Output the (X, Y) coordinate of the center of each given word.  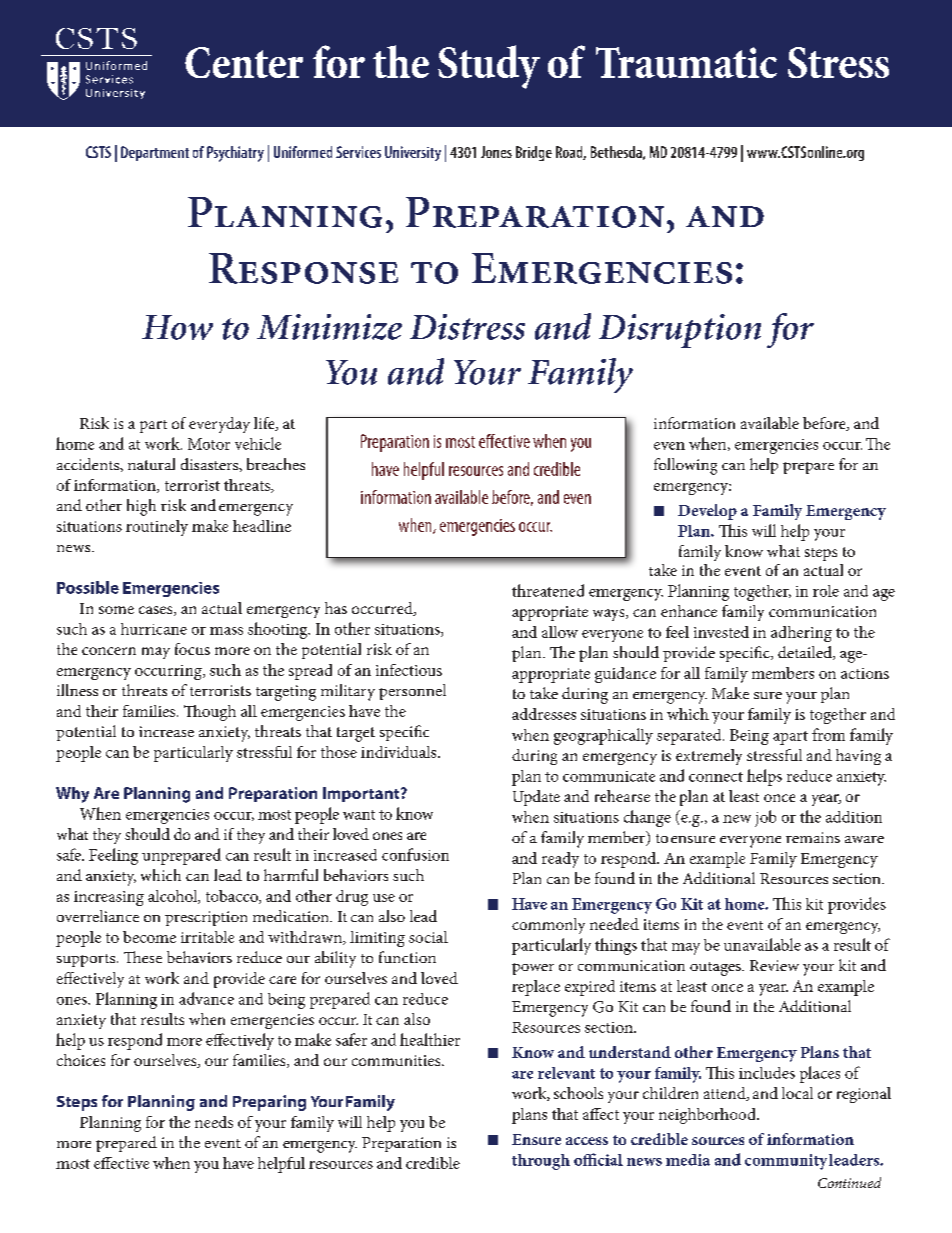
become (149, 937)
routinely (157, 528)
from (828, 734)
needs (214, 1122)
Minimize (329, 327)
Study (489, 67)
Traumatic (686, 62)
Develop (707, 512)
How (177, 327)
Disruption (680, 331)
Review (774, 965)
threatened (548, 590)
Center (244, 62)
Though (210, 713)
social (428, 937)
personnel (412, 692)
